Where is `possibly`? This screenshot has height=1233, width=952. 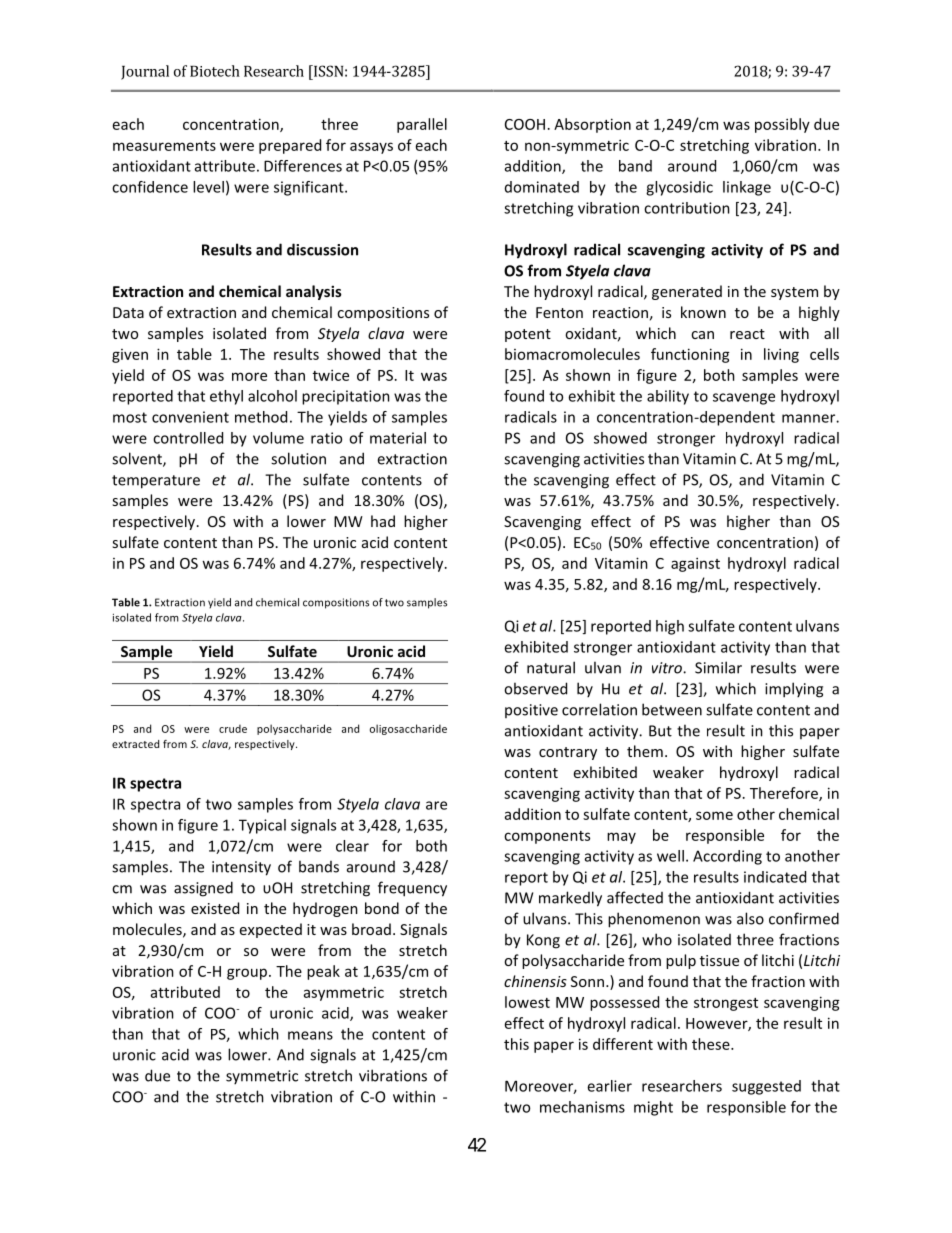 possibly is located at coordinates (782, 125).
